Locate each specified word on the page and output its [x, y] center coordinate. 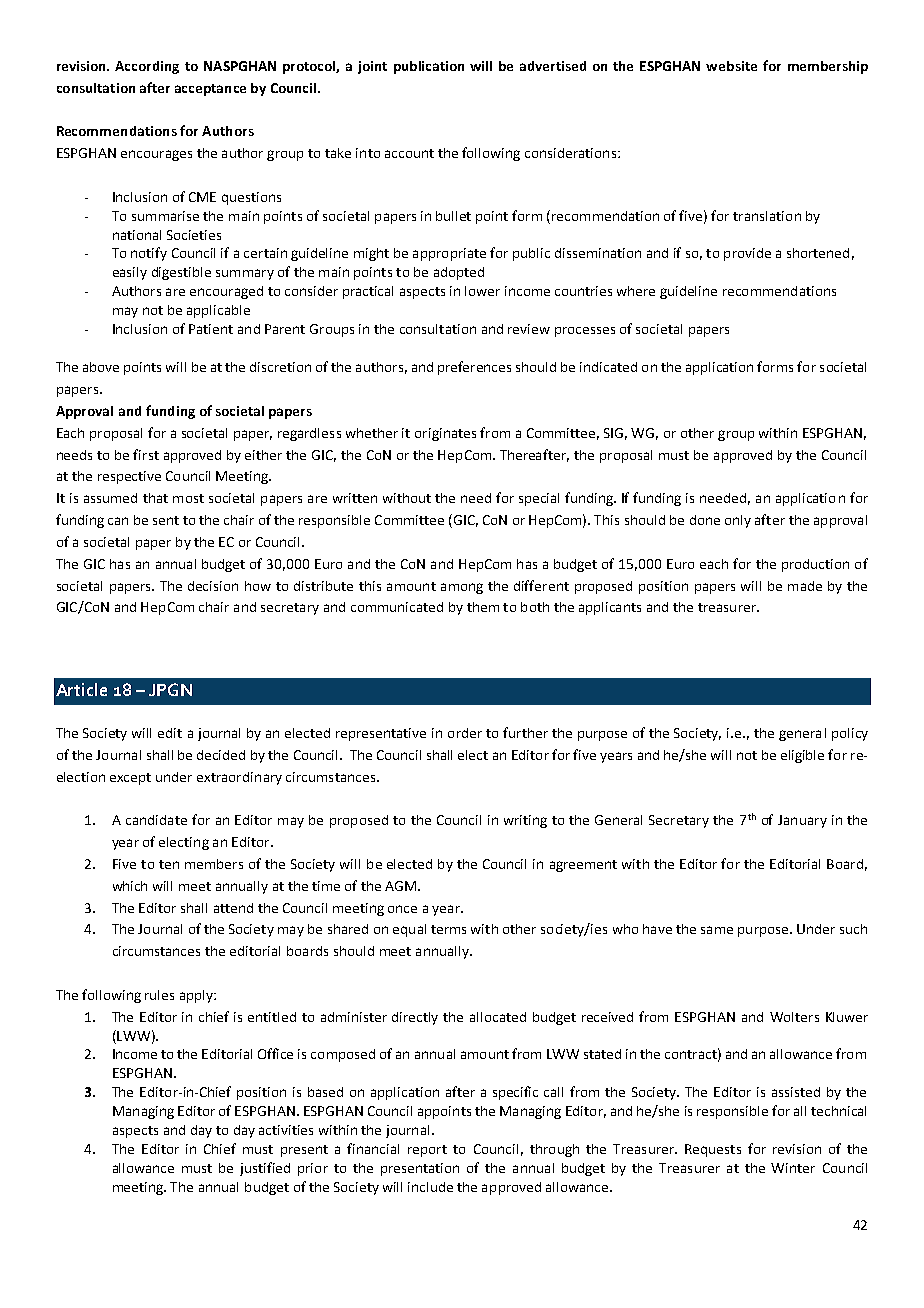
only [738, 521]
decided [221, 755]
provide [747, 254]
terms [448, 929]
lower [482, 291]
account [409, 153]
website [731, 66]
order [465, 733]
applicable [218, 311]
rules [159, 995]
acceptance [210, 90]
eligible [802, 756]
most [188, 498]
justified [265, 1169]
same [717, 930]
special [539, 499]
